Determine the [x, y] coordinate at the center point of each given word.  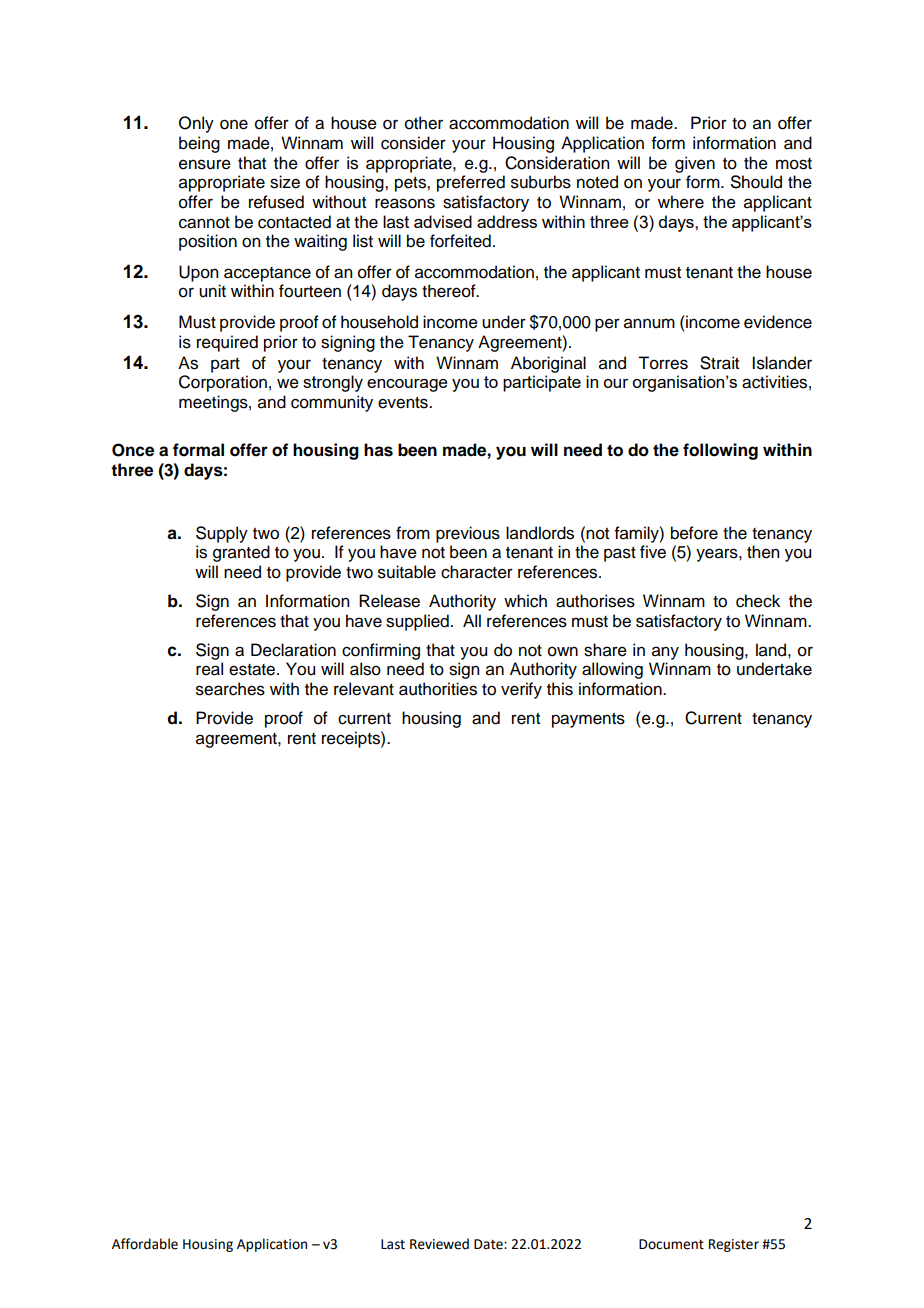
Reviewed [439, 1244]
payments [588, 720]
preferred [471, 183]
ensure [205, 164]
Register [734, 1245]
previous [468, 534]
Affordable [145, 1244]
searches [230, 689]
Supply [222, 534]
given [695, 164]
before [694, 533]
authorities [438, 689]
